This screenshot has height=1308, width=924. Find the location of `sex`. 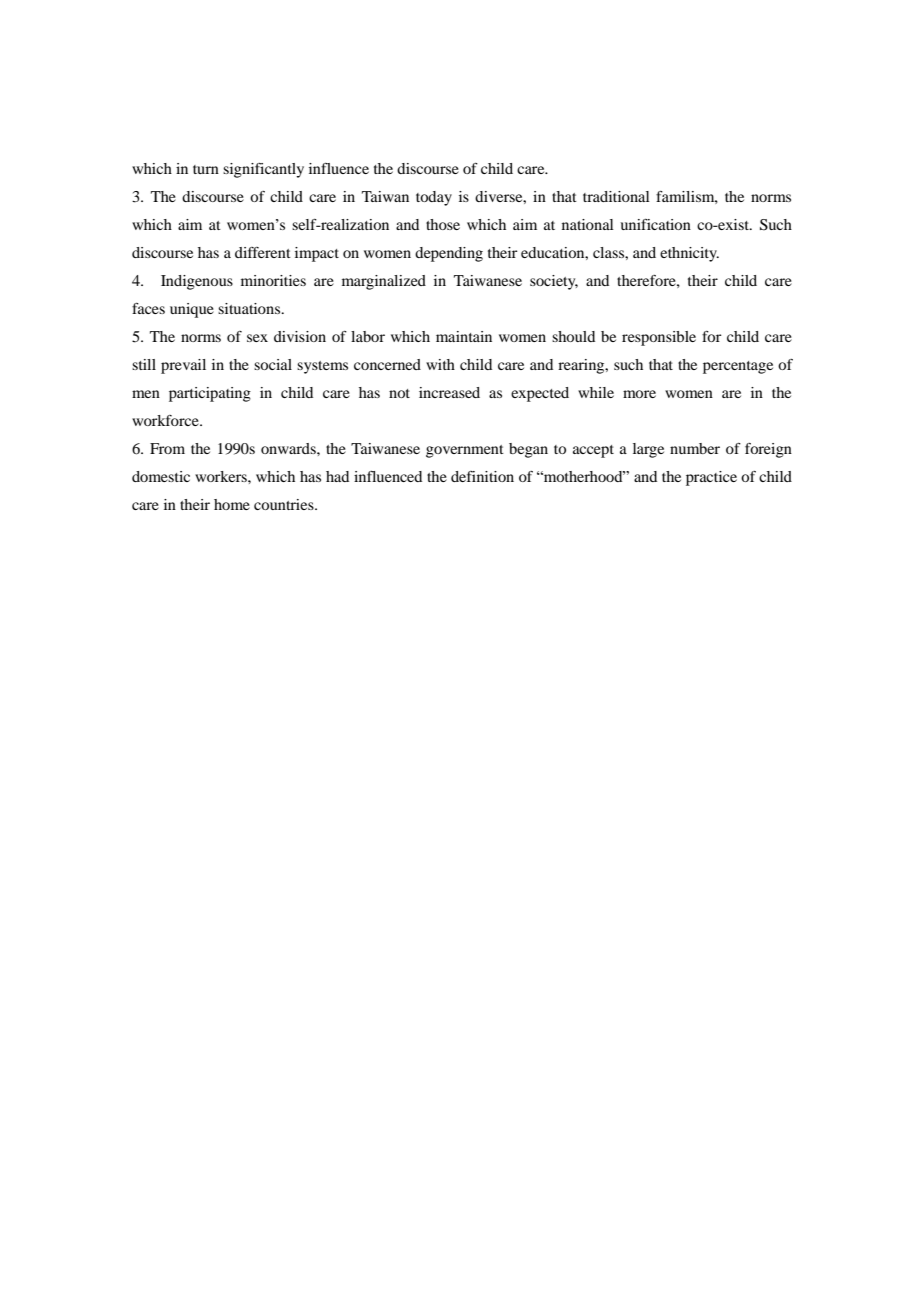

sex is located at coordinates (257, 338).
